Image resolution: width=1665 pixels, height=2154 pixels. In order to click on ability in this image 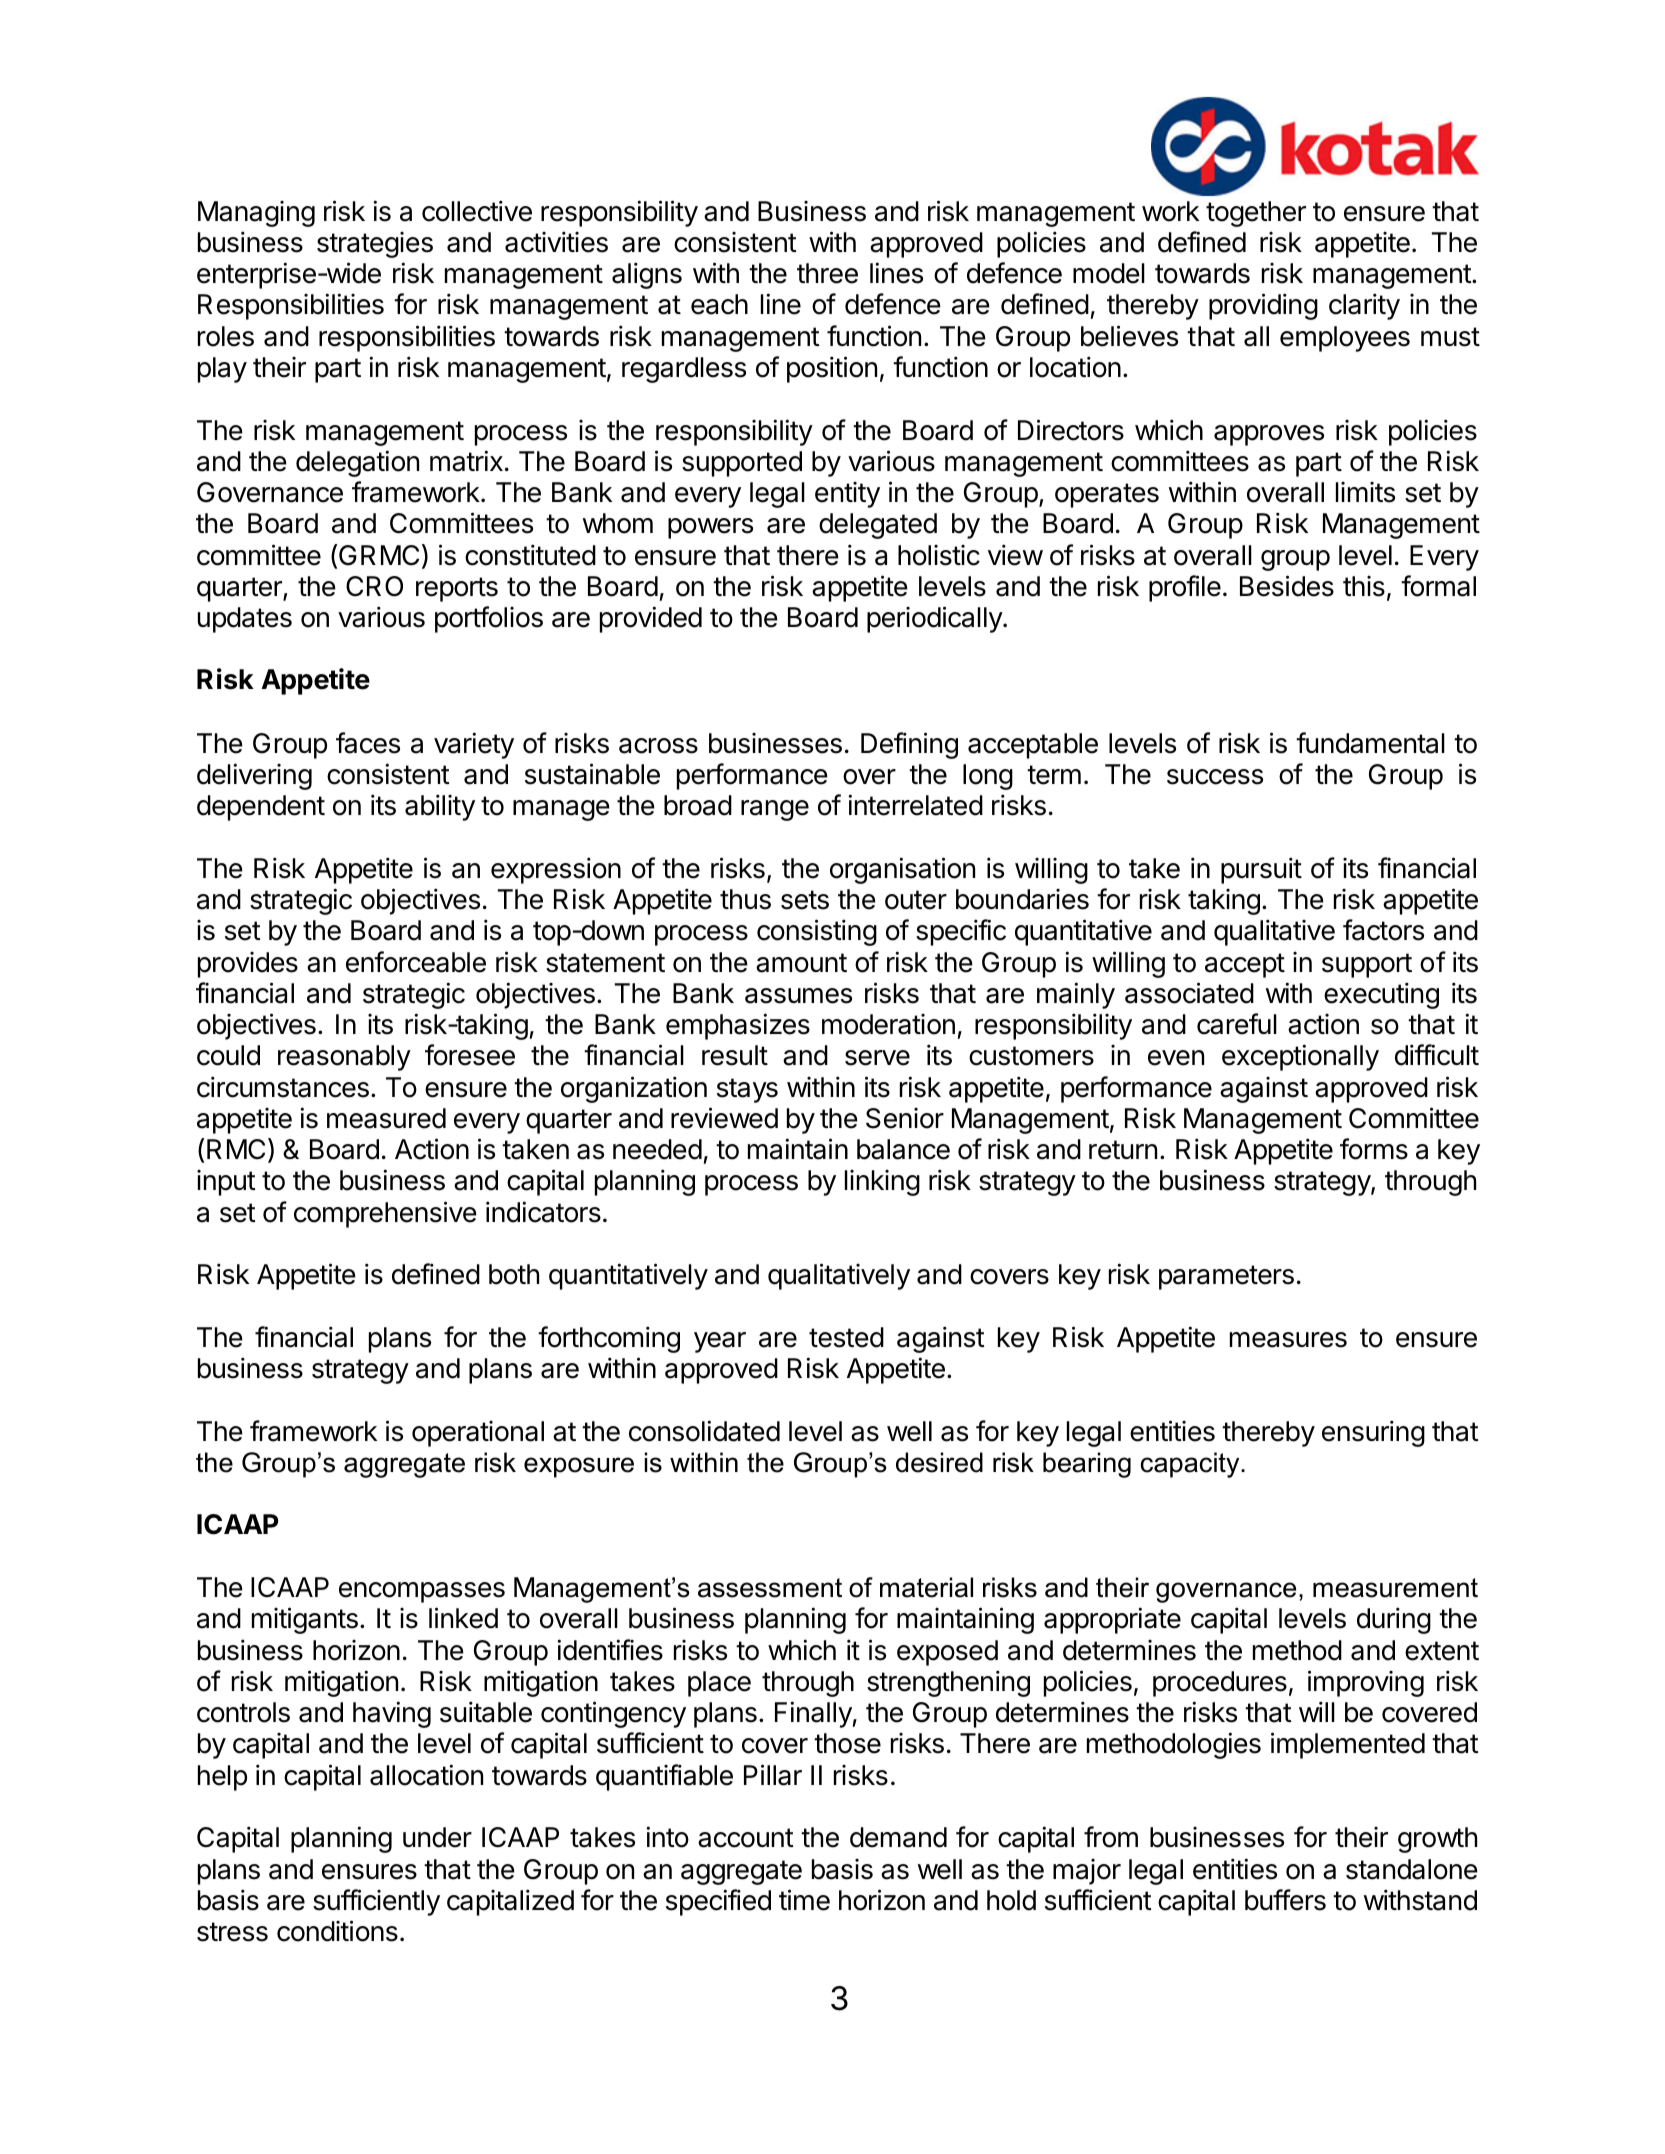, I will do `click(440, 807)`.
